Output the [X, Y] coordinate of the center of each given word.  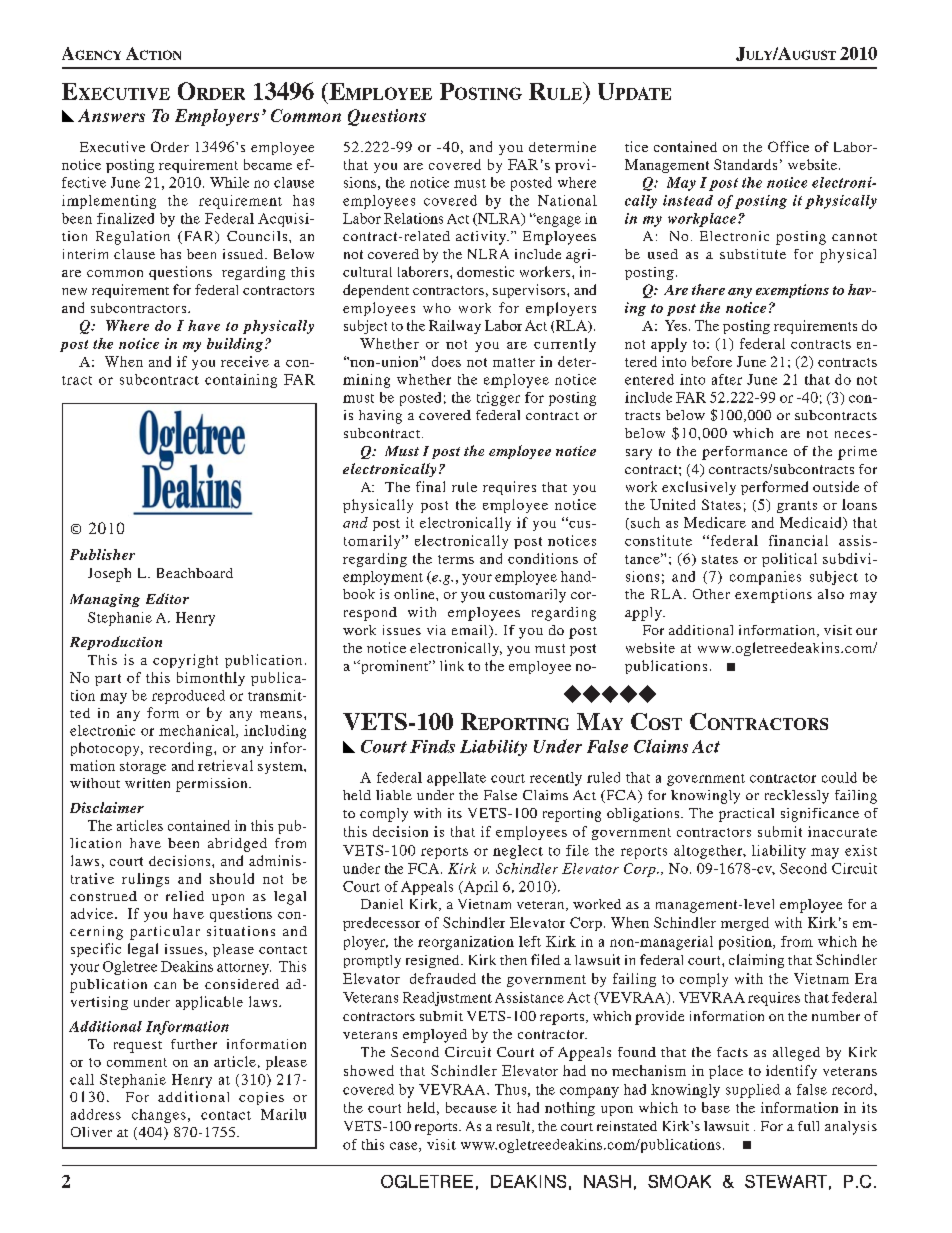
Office [788, 146]
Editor [167, 598]
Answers [111, 115]
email [471, 631]
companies [765, 578]
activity [482, 238]
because [471, 1107]
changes [159, 1116]
